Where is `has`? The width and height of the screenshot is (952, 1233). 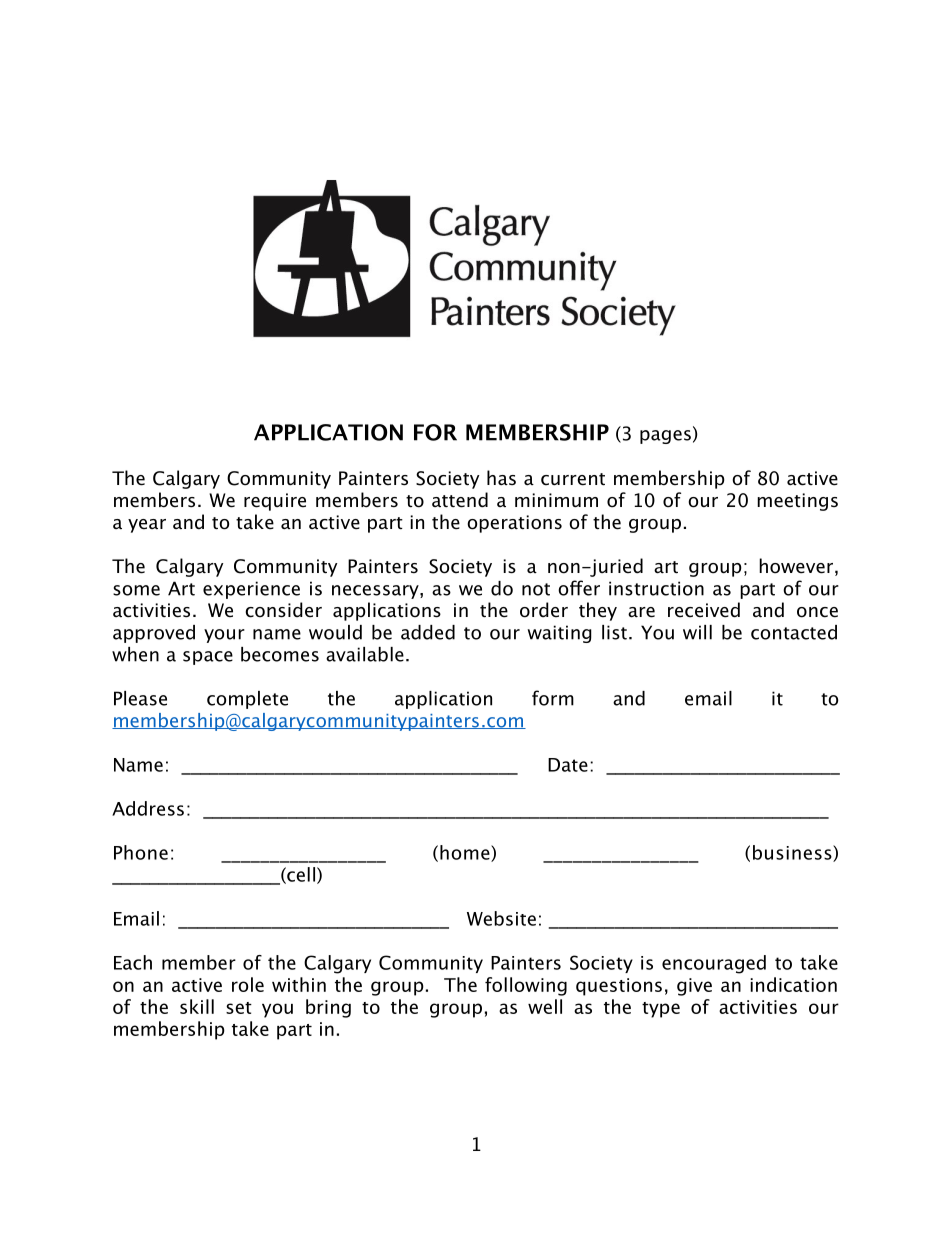
has is located at coordinates (501, 478).
